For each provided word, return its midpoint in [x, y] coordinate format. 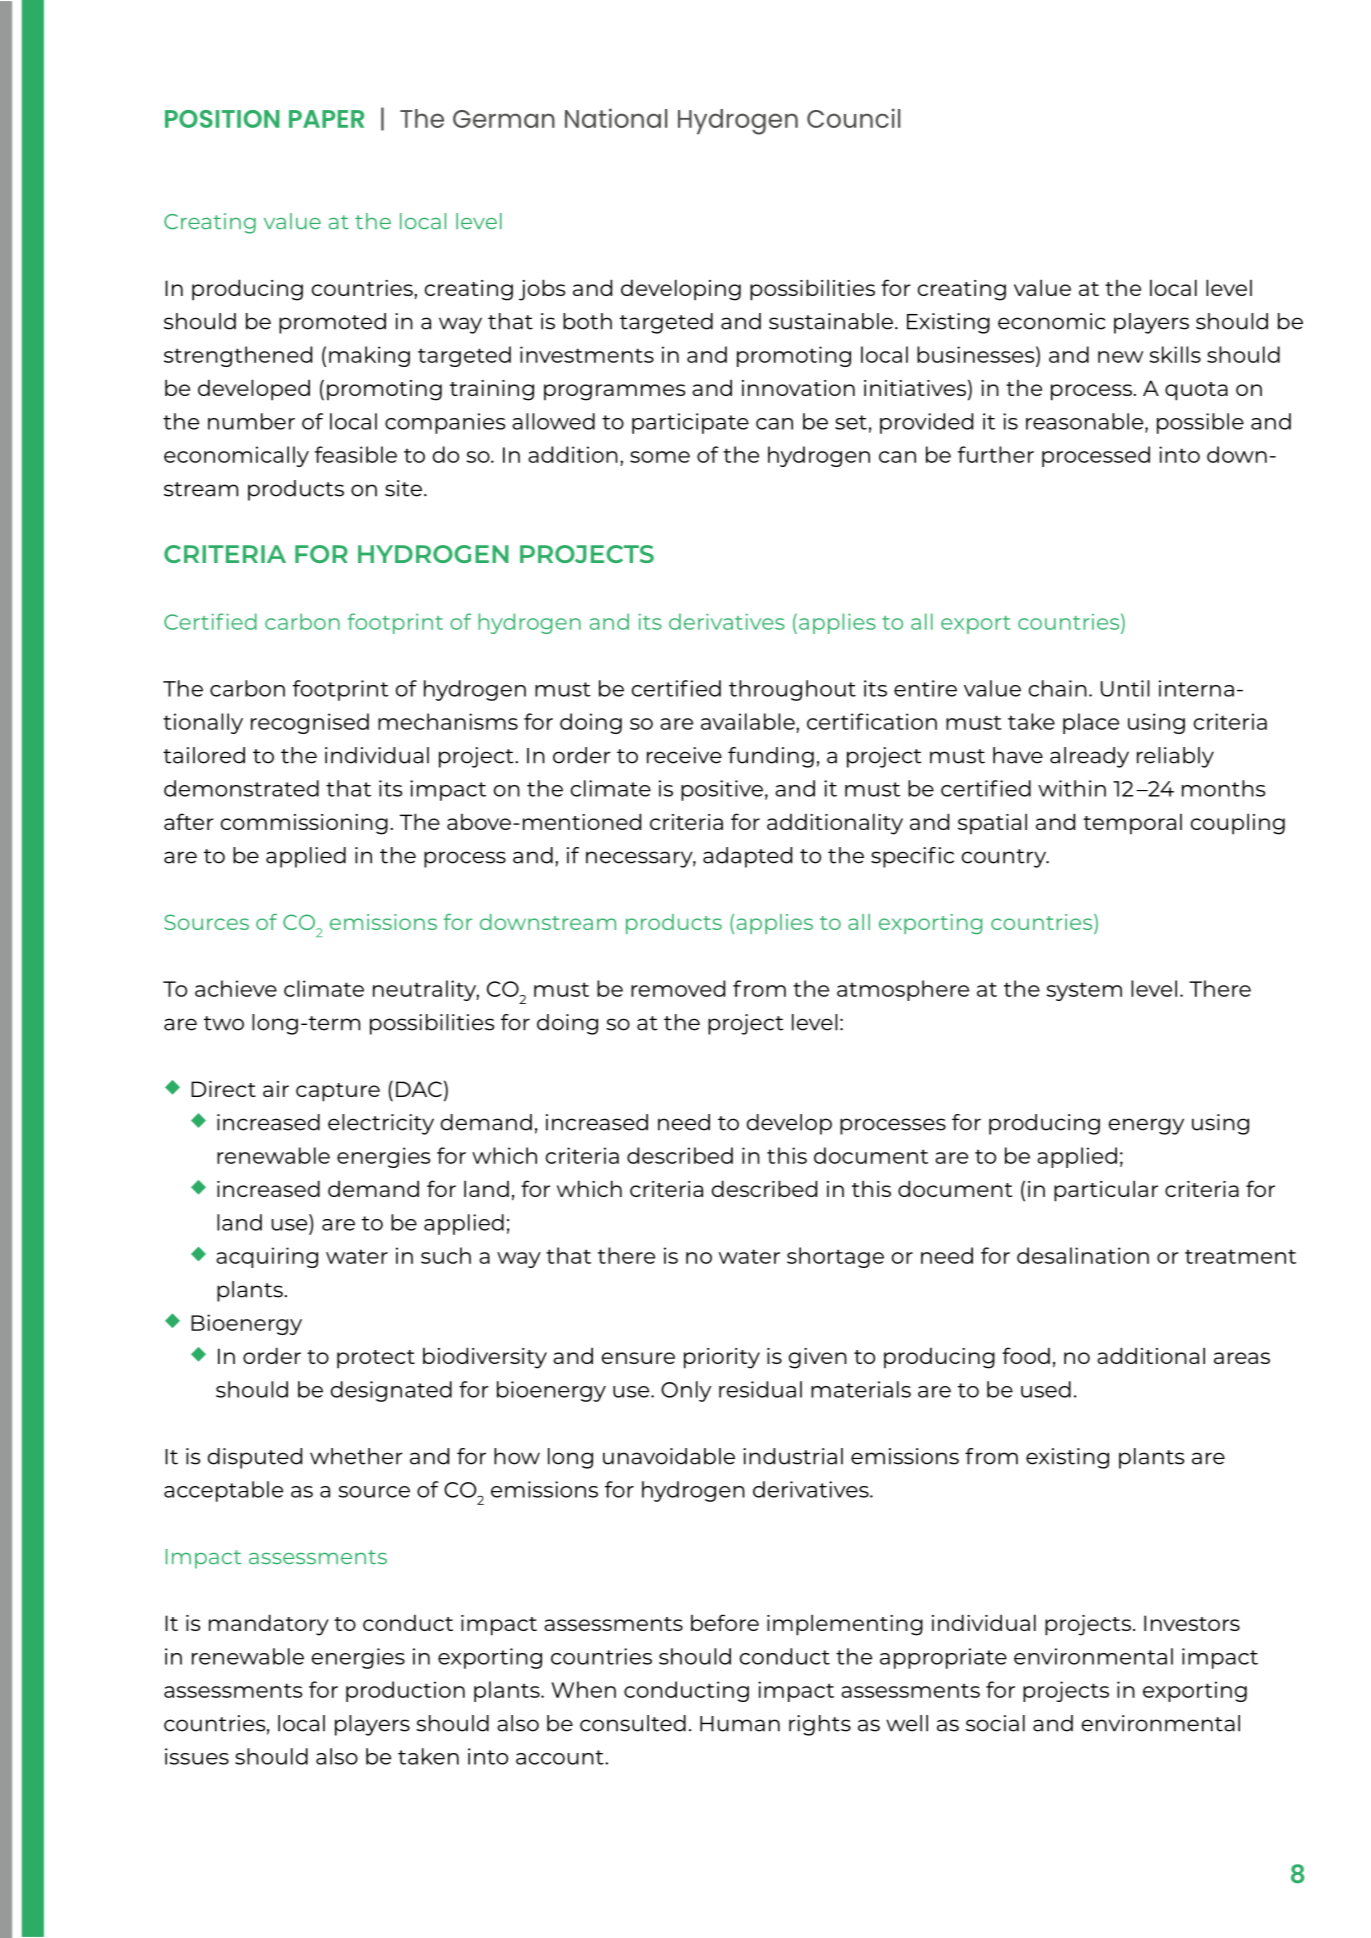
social [995, 1723]
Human [740, 1724]
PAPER [326, 119]
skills [1175, 354]
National [616, 118]
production [405, 1691]
